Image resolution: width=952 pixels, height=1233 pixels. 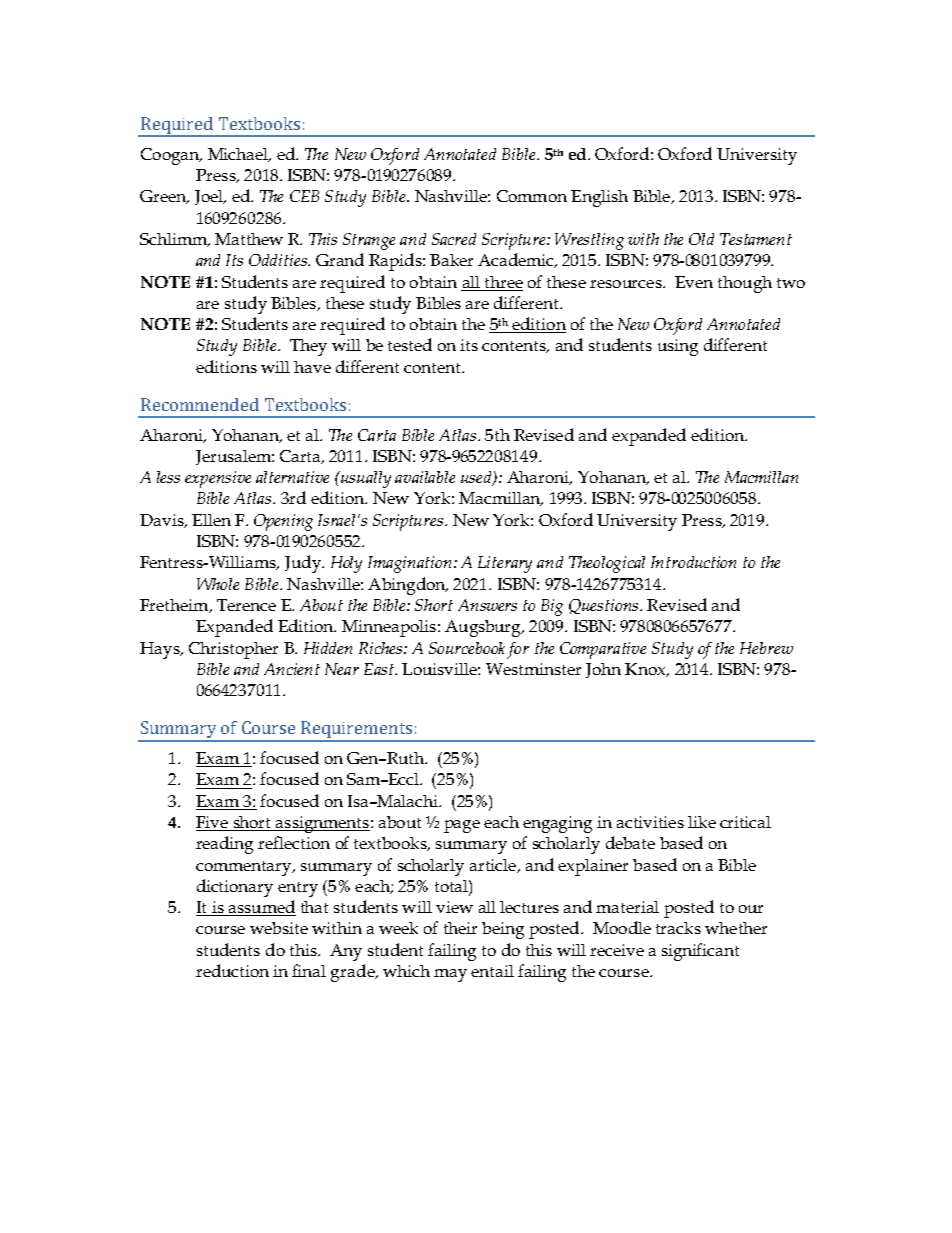 What do you see at coordinates (308, 347) in the page?
I see `They` at bounding box center [308, 347].
